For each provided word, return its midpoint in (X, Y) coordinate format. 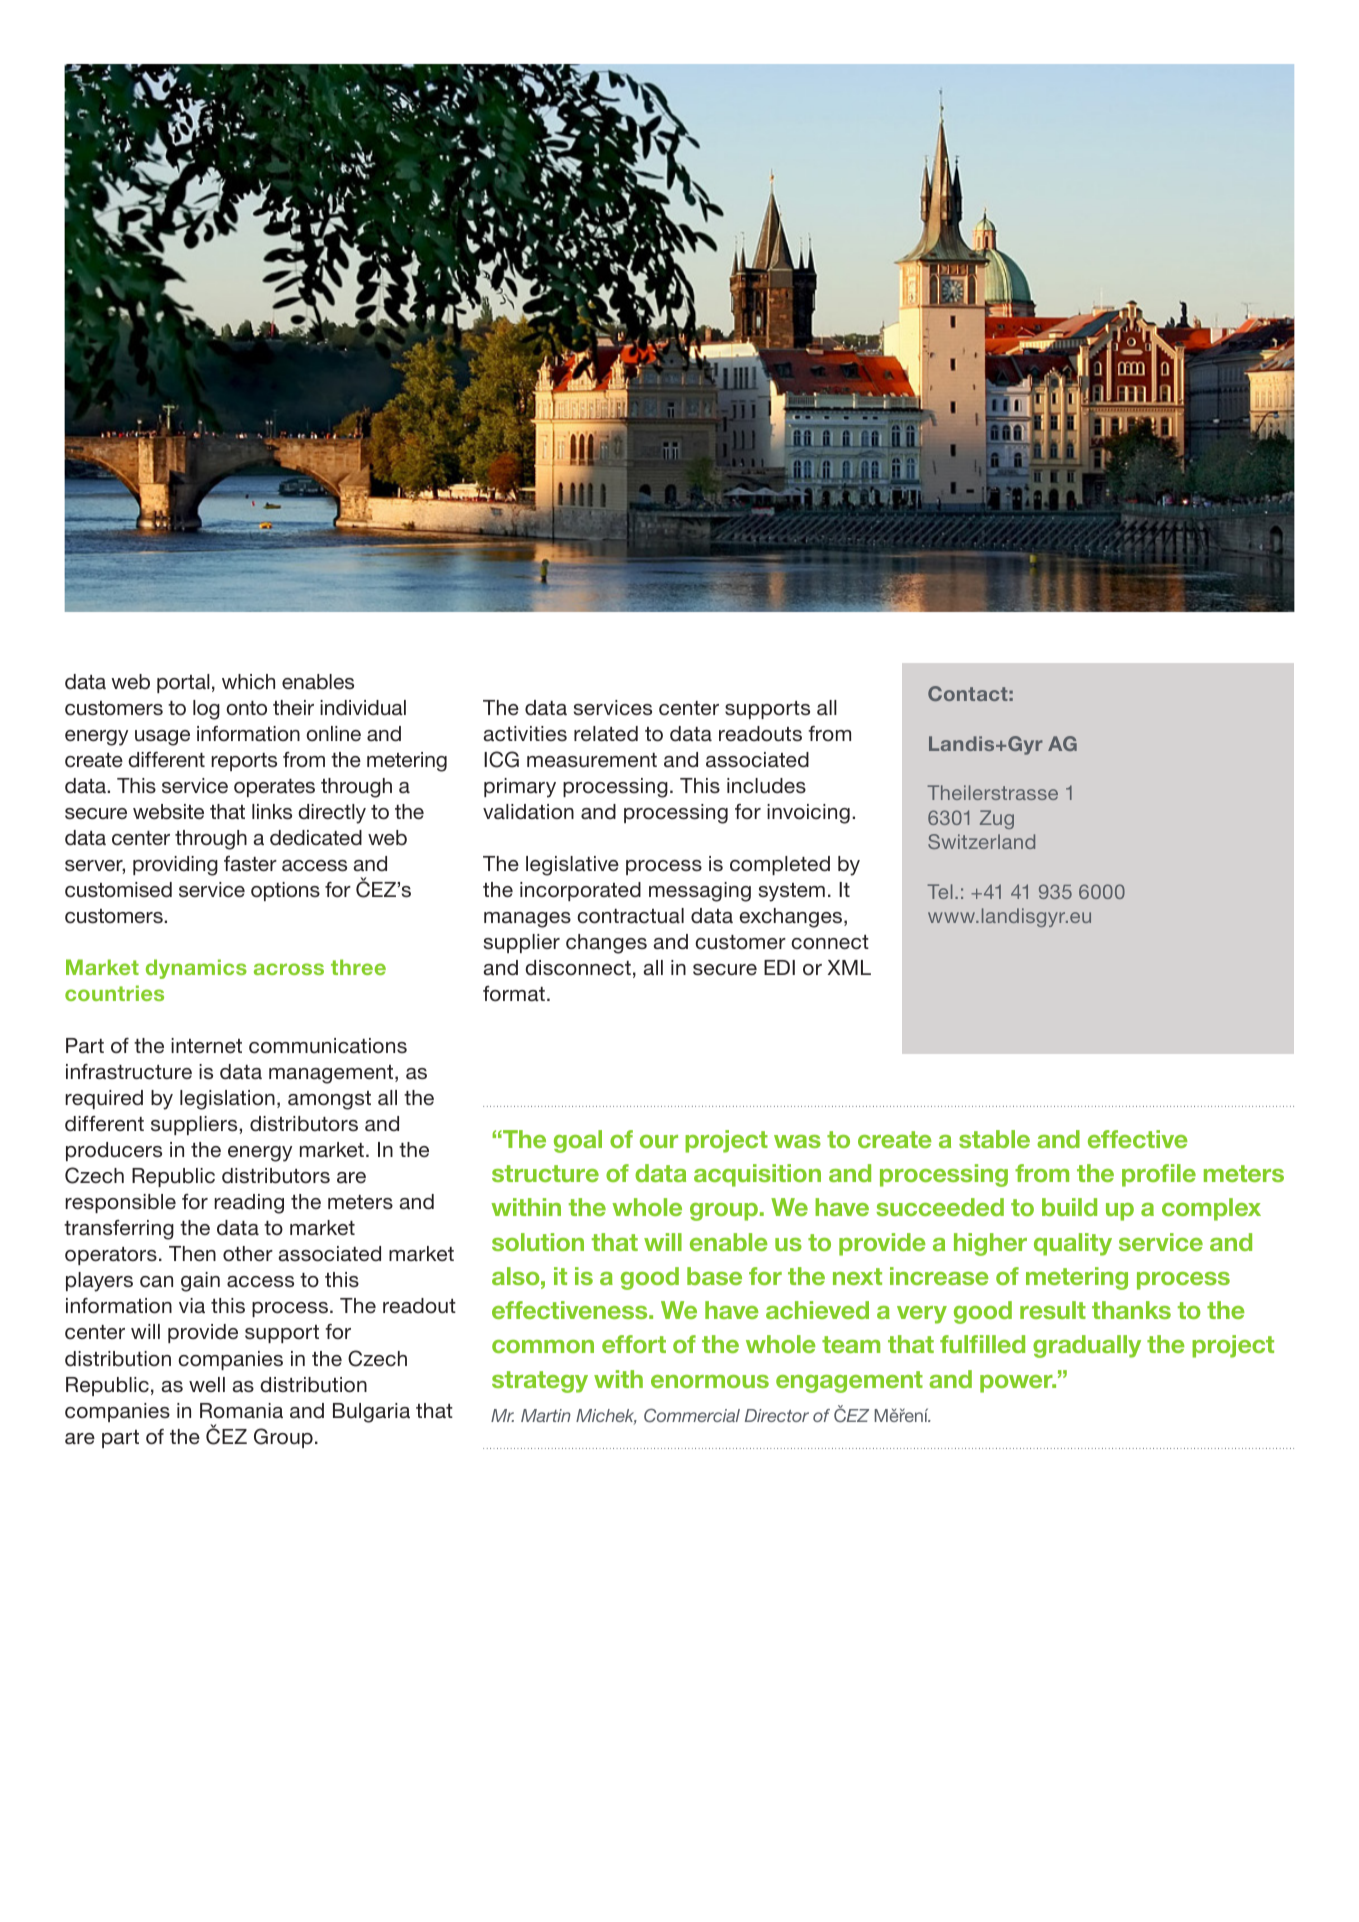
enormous (710, 1381)
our (659, 1141)
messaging (700, 892)
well (207, 1384)
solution (538, 1242)
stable (994, 1139)
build (1069, 1207)
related (606, 734)
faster (250, 864)
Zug (997, 819)
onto (246, 708)
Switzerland (981, 841)
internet (206, 1046)
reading (249, 1204)
